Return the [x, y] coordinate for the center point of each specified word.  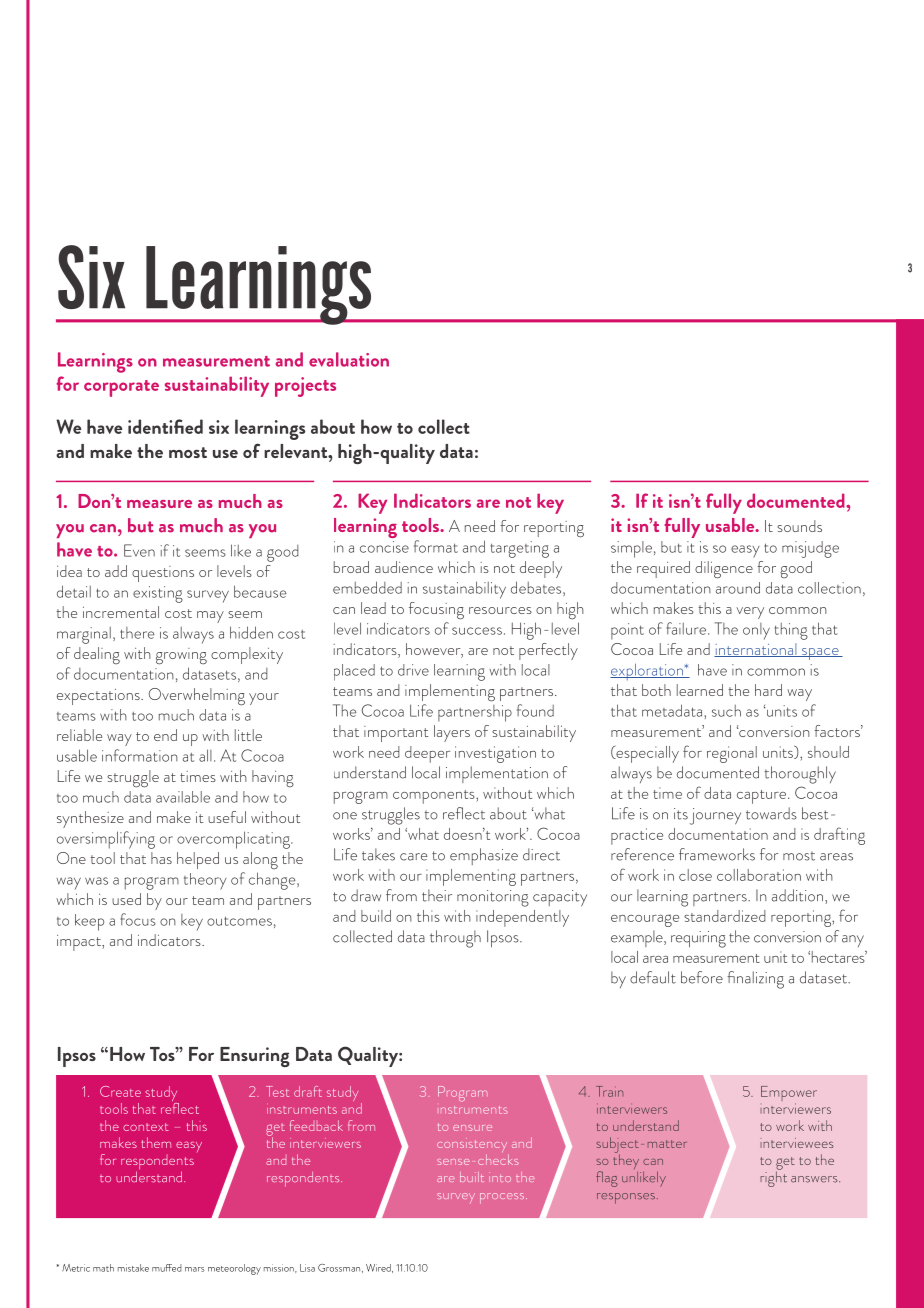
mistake [133, 1268]
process [503, 1198]
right [773, 1178]
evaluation [349, 359]
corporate [121, 388]
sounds [799, 526]
